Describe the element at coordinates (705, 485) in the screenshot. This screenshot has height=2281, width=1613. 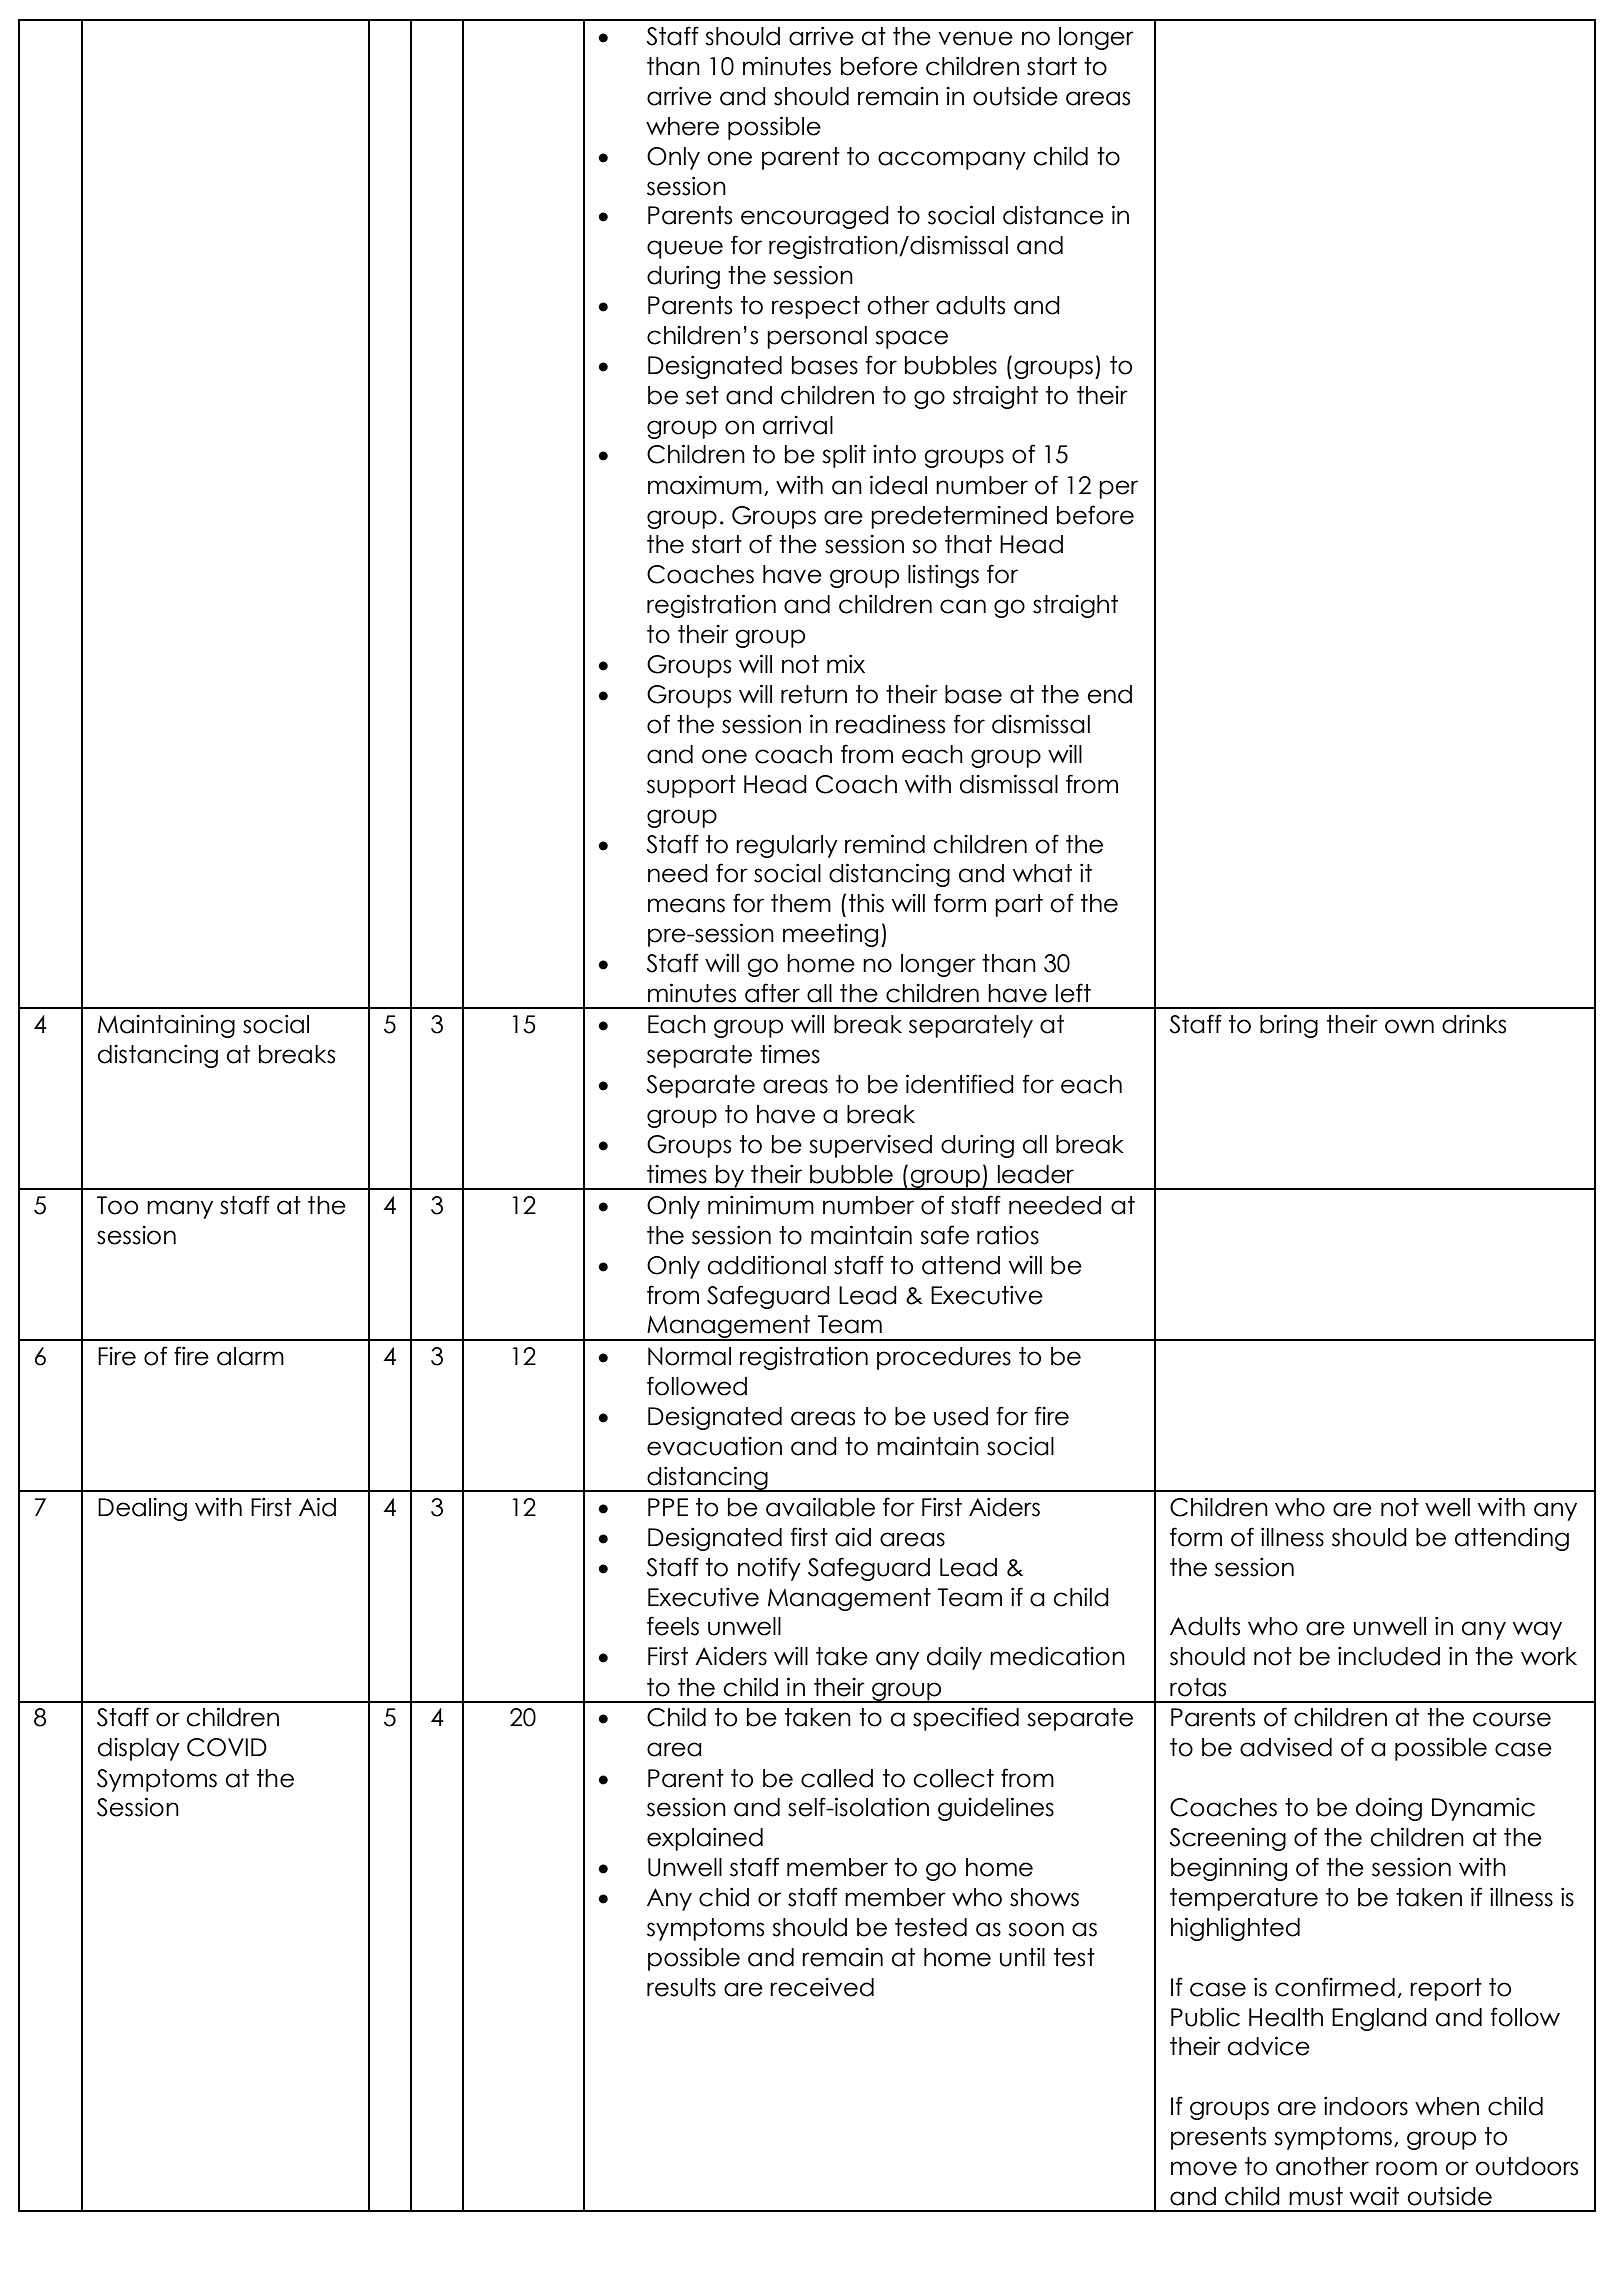
I see `maximum` at that location.
